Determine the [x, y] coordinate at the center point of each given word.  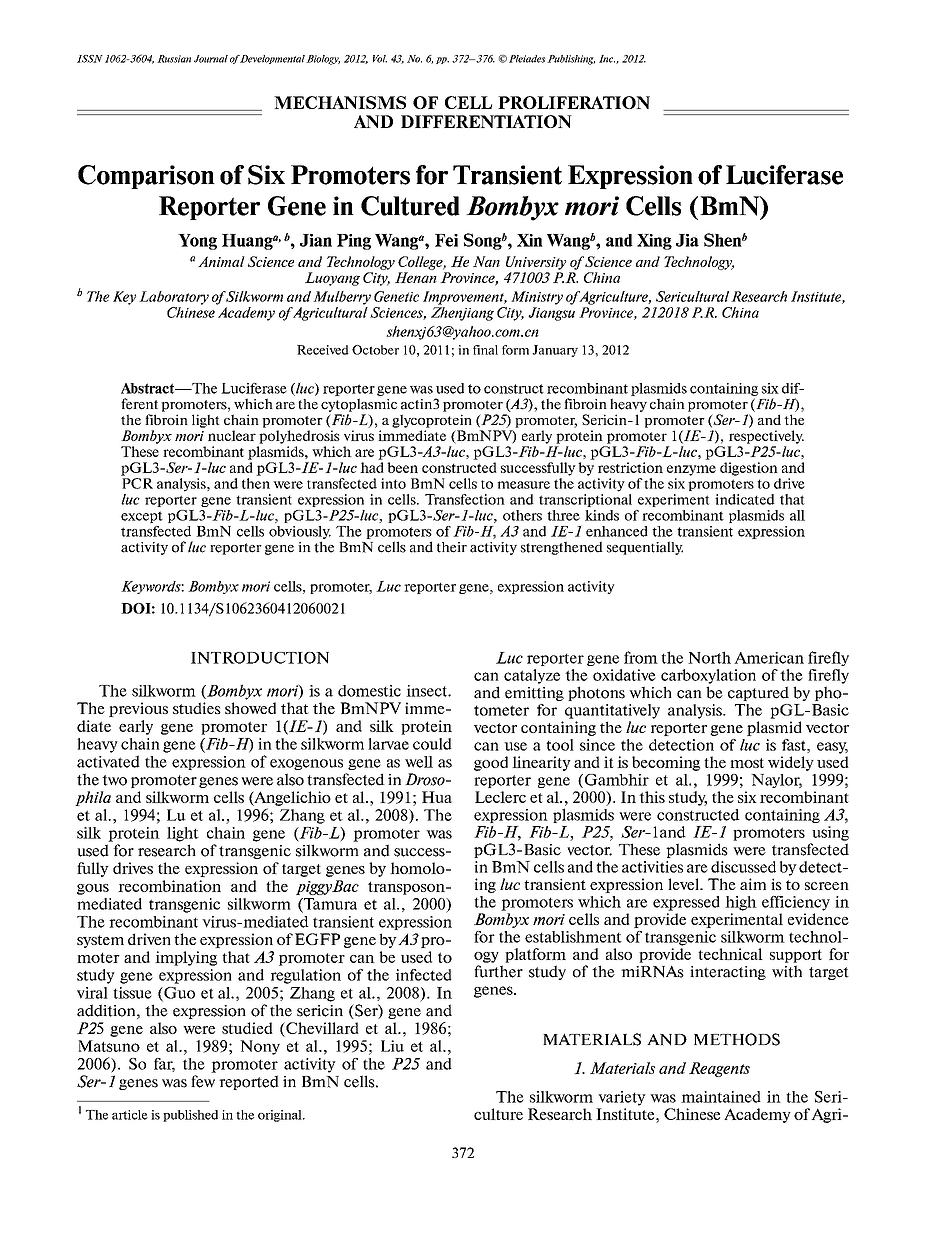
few [203, 1081]
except [142, 517]
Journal [211, 59]
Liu [392, 1046]
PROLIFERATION [574, 102]
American [769, 658]
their [452, 547]
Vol [380, 59]
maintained [721, 1097]
